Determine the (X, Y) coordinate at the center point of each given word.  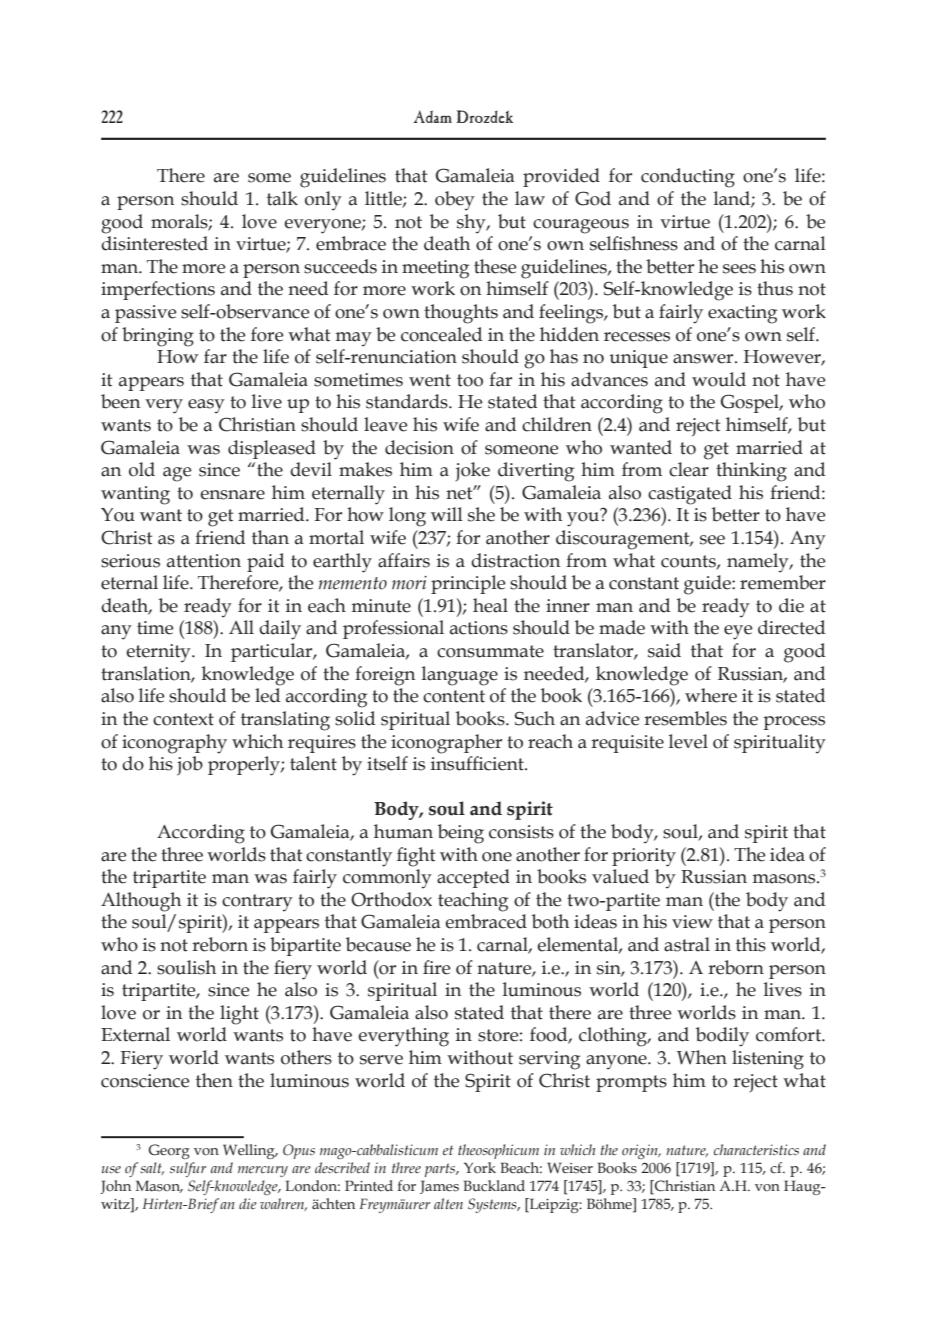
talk (282, 198)
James (439, 1187)
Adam (432, 116)
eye (738, 632)
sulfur (188, 1169)
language (460, 676)
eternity (159, 653)
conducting (688, 178)
